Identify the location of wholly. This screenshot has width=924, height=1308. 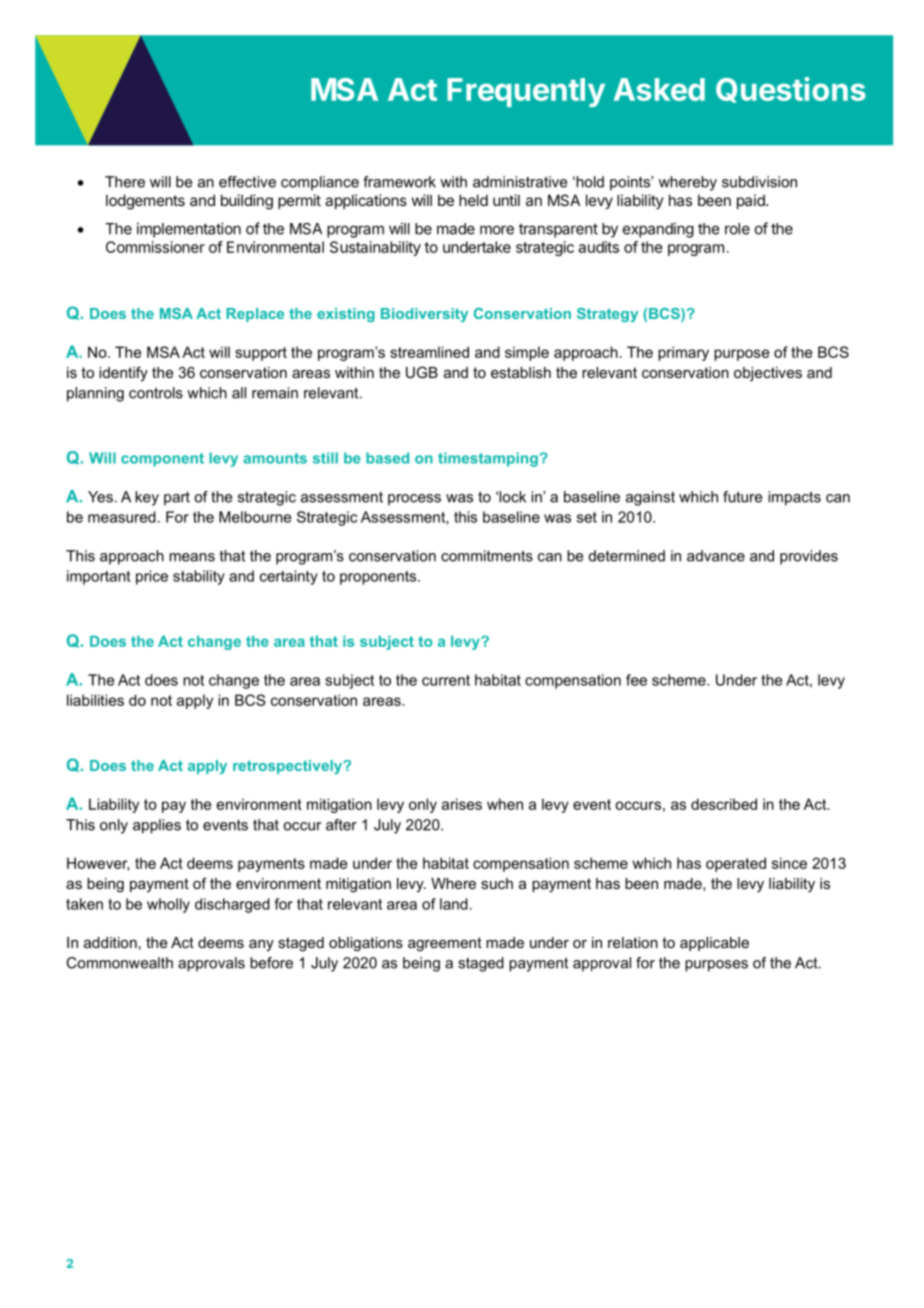
(168, 905).
